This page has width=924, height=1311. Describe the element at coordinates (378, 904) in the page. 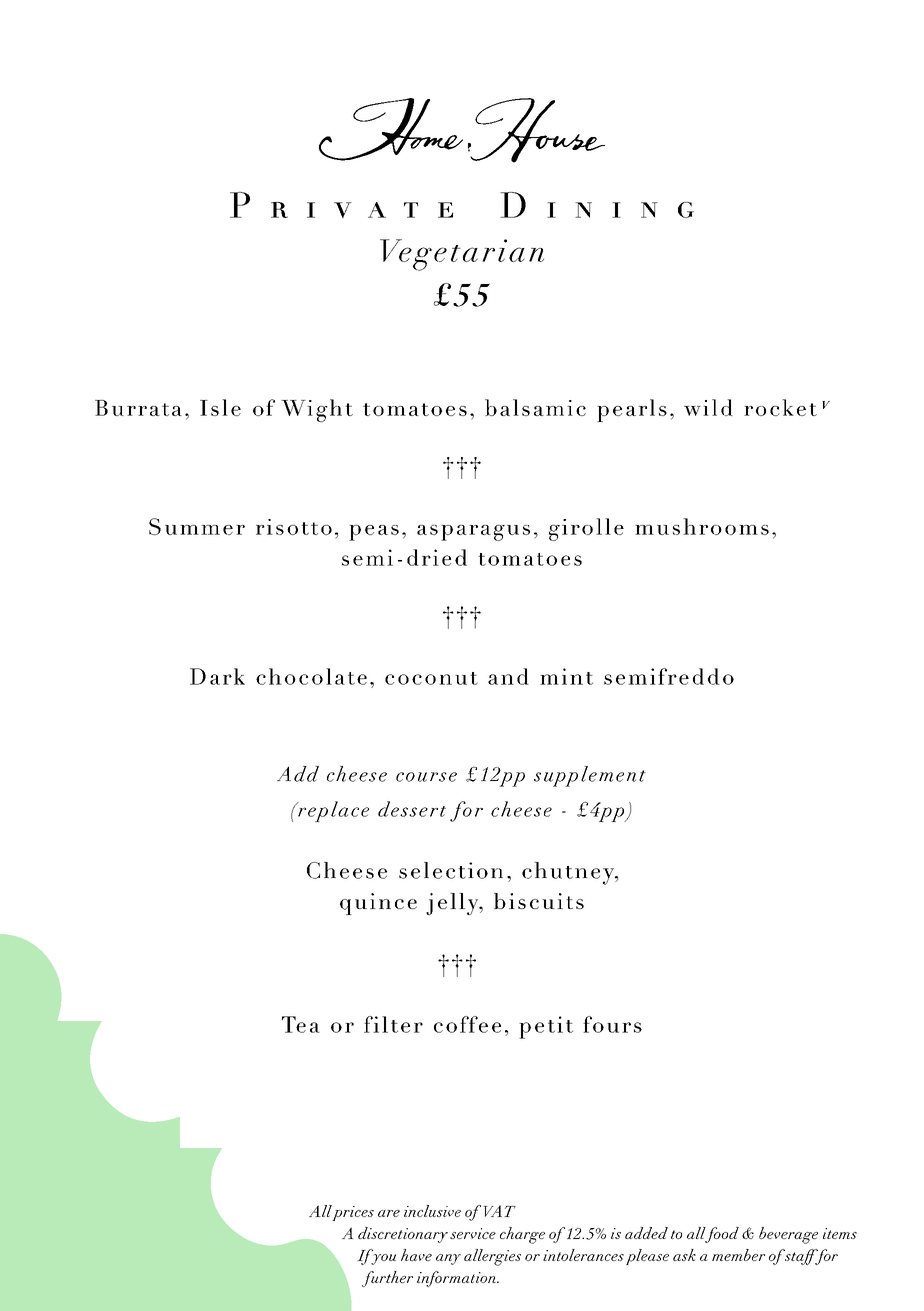

I see `quince` at that location.
